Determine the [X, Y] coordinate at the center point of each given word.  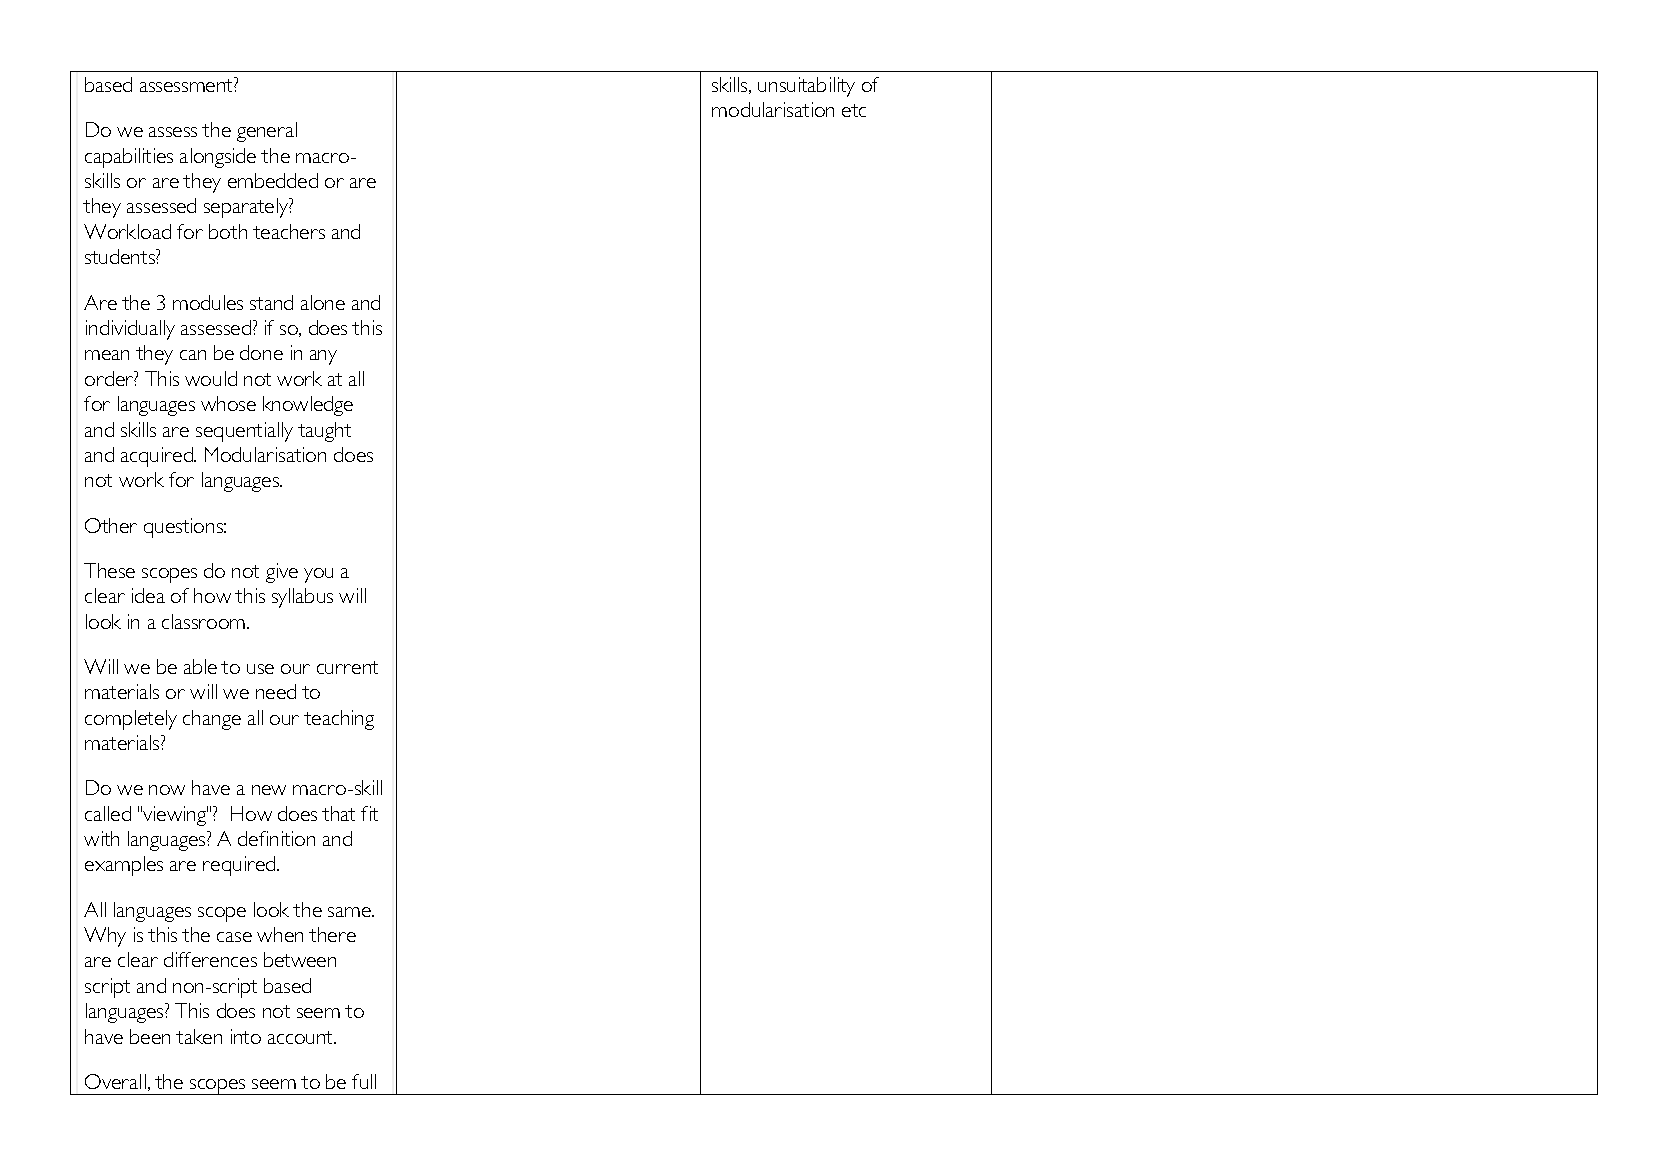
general [267, 132]
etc [854, 110]
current [347, 667]
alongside [218, 158]
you [318, 575]
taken [199, 1036]
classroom [205, 621]
